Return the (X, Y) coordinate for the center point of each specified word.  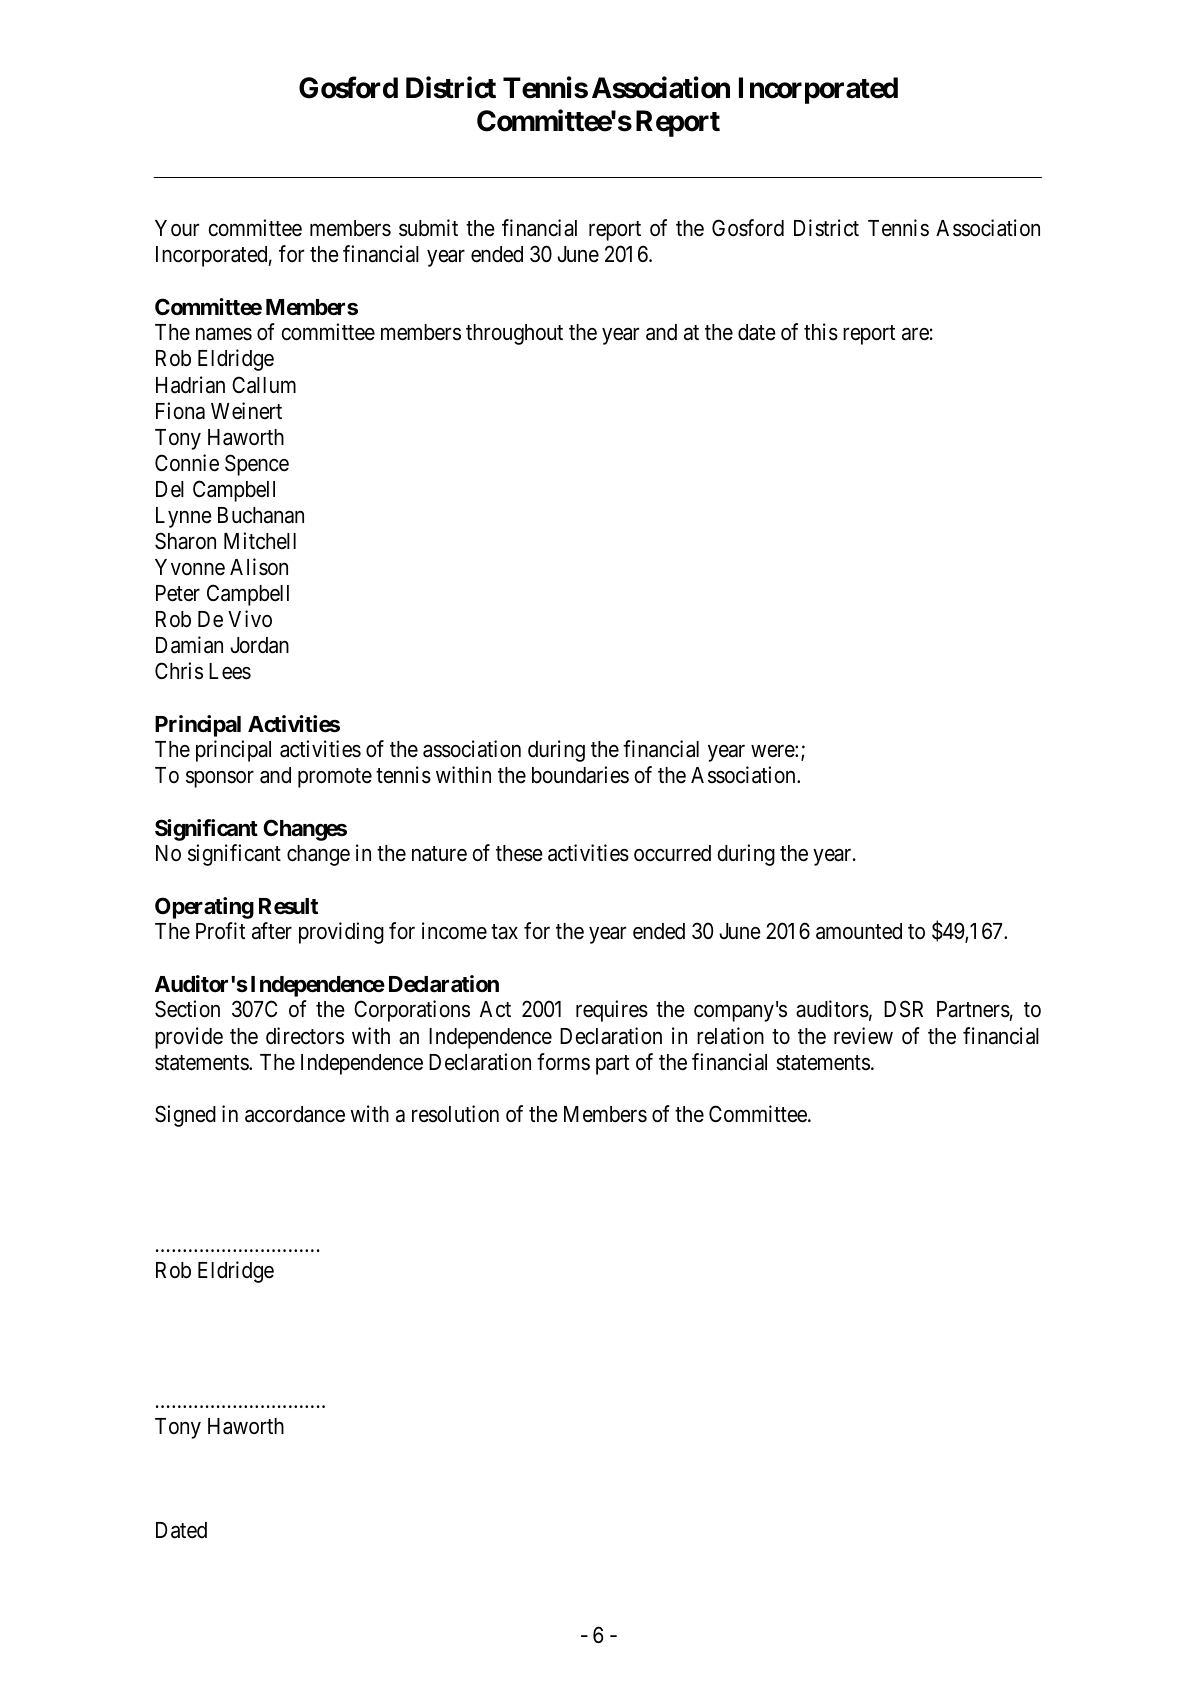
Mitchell (260, 541)
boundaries (580, 775)
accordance (295, 1114)
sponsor (220, 779)
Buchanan (261, 515)
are (915, 334)
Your (177, 228)
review (863, 1036)
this (821, 332)
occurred (672, 853)
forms (563, 1062)
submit (428, 228)
